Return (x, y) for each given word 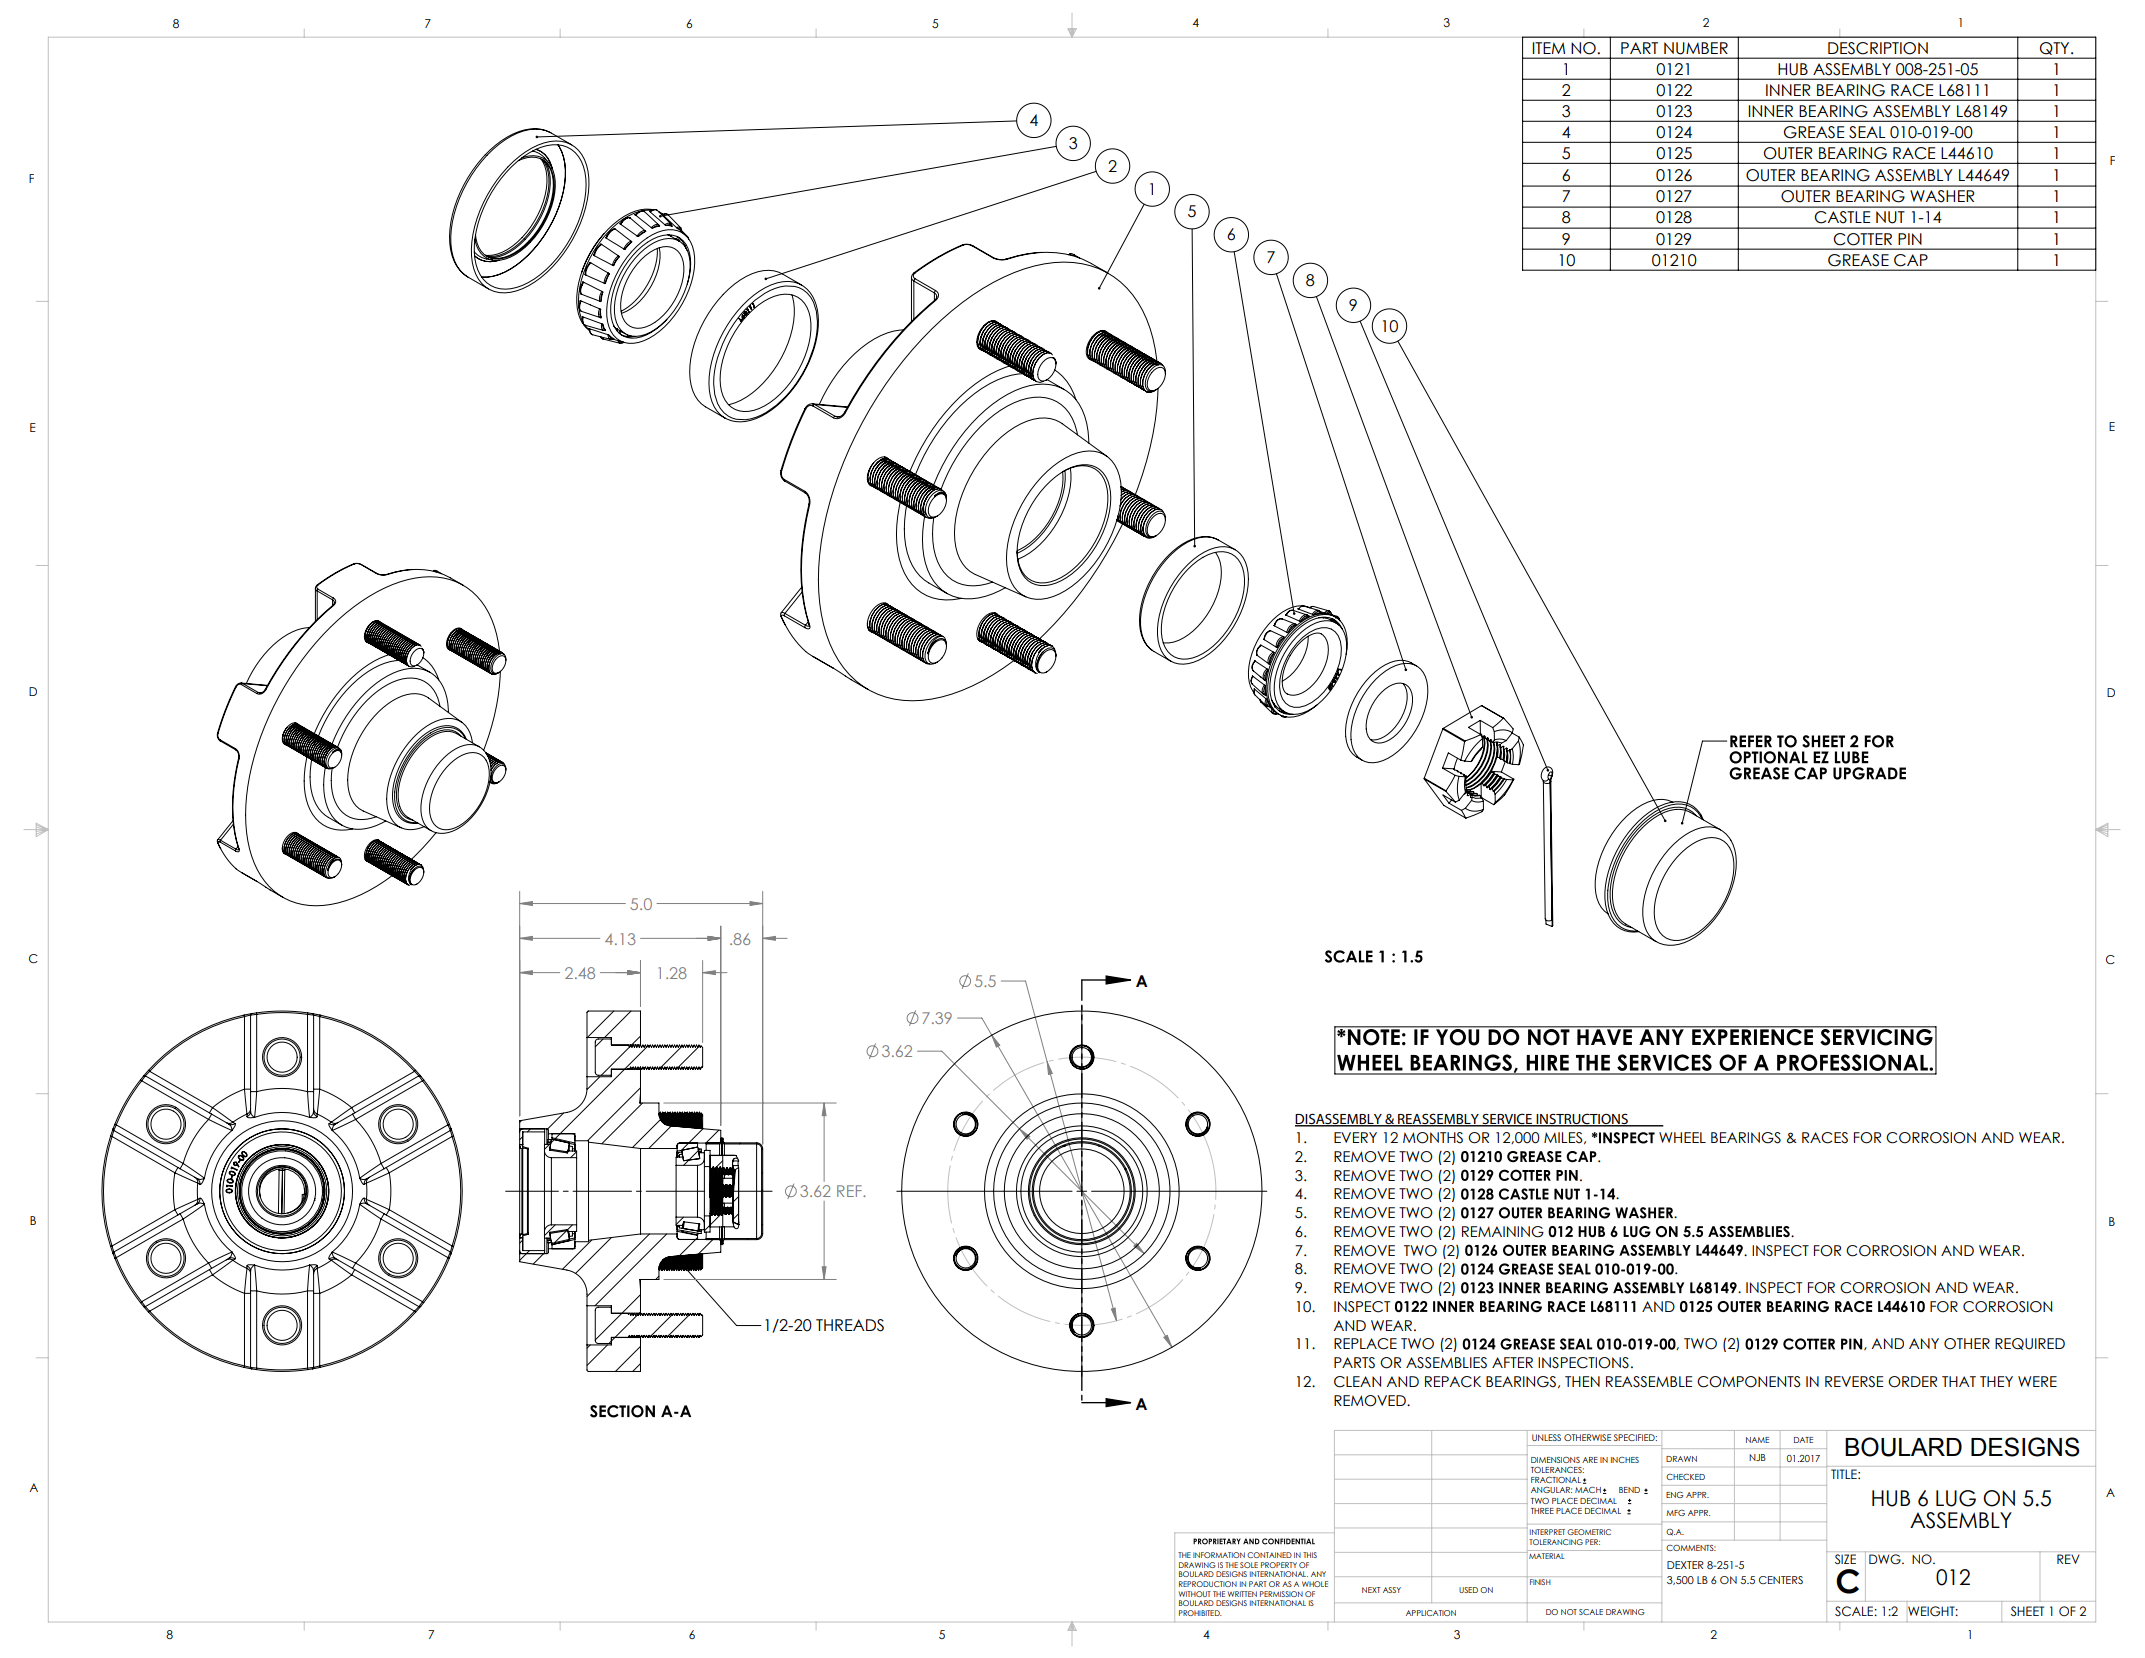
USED (1468, 1590)
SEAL (1867, 132)
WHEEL (1682, 1137)
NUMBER (1696, 48)
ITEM (1549, 48)
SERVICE (1507, 1120)
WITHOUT (1195, 1594)
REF (850, 1191)
